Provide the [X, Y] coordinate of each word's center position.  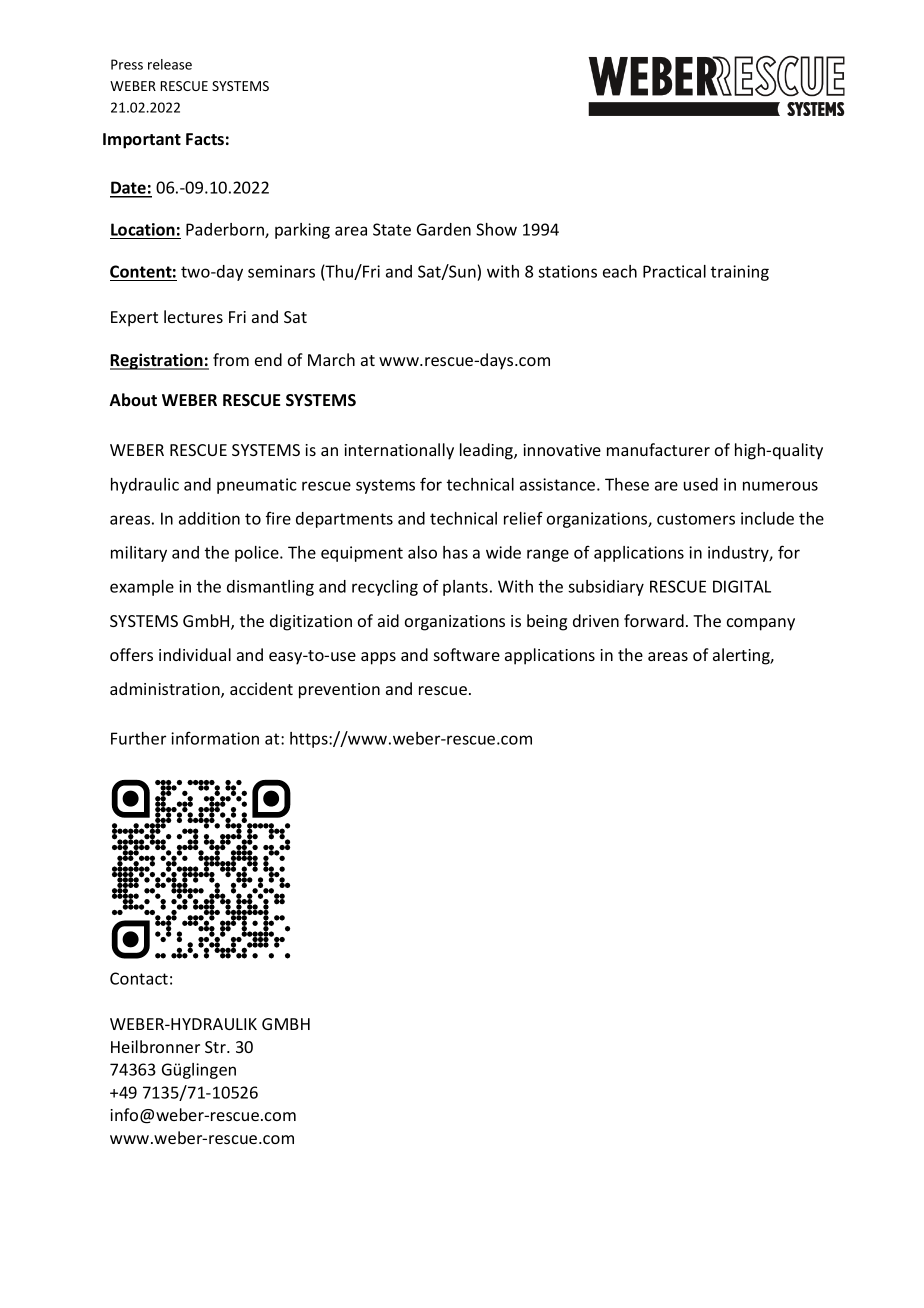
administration [166, 690]
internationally [399, 451]
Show [496, 229]
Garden [444, 229]
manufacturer [658, 449]
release [170, 64]
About [133, 399]
